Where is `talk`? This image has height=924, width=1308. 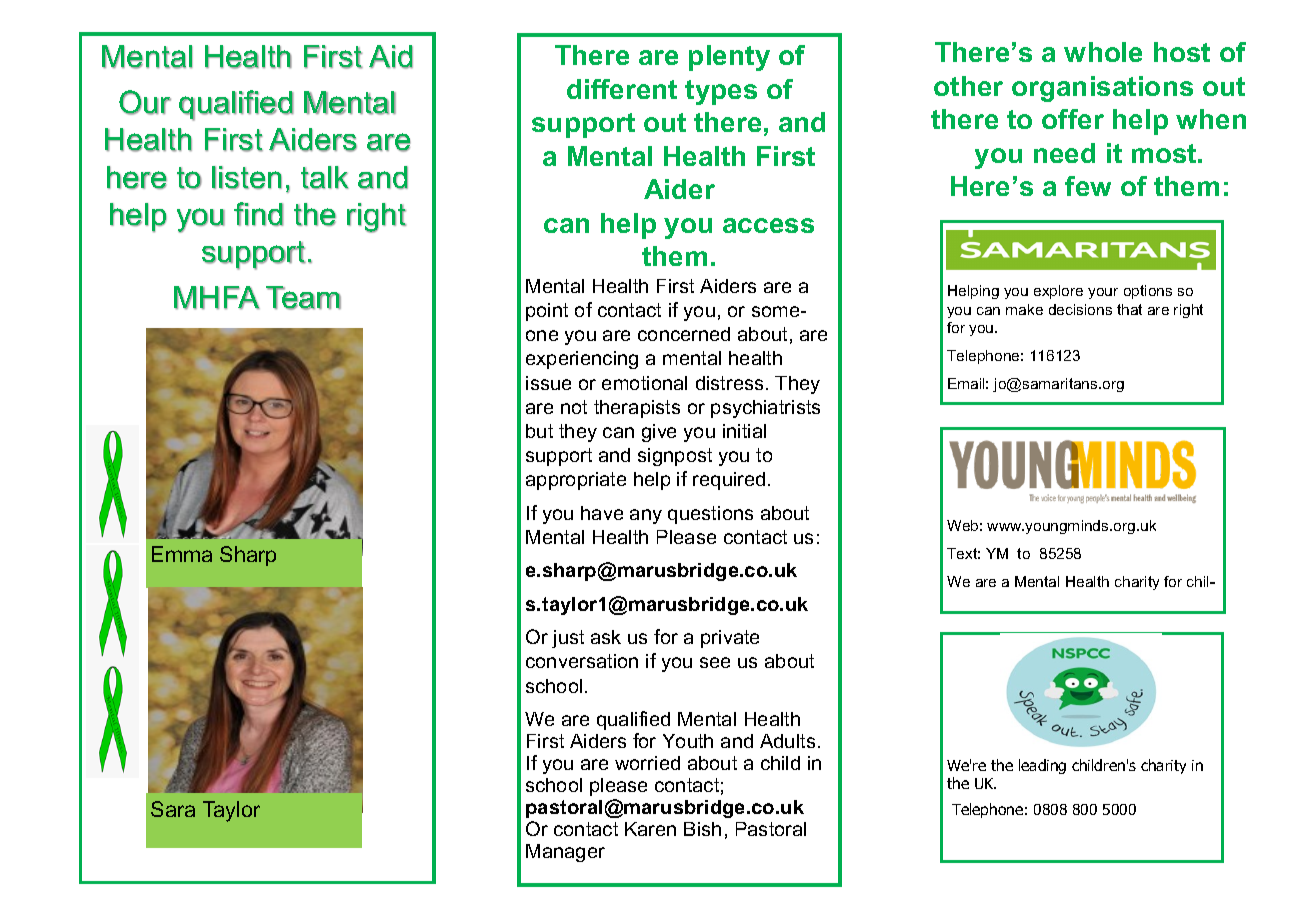 talk is located at coordinates (325, 177).
